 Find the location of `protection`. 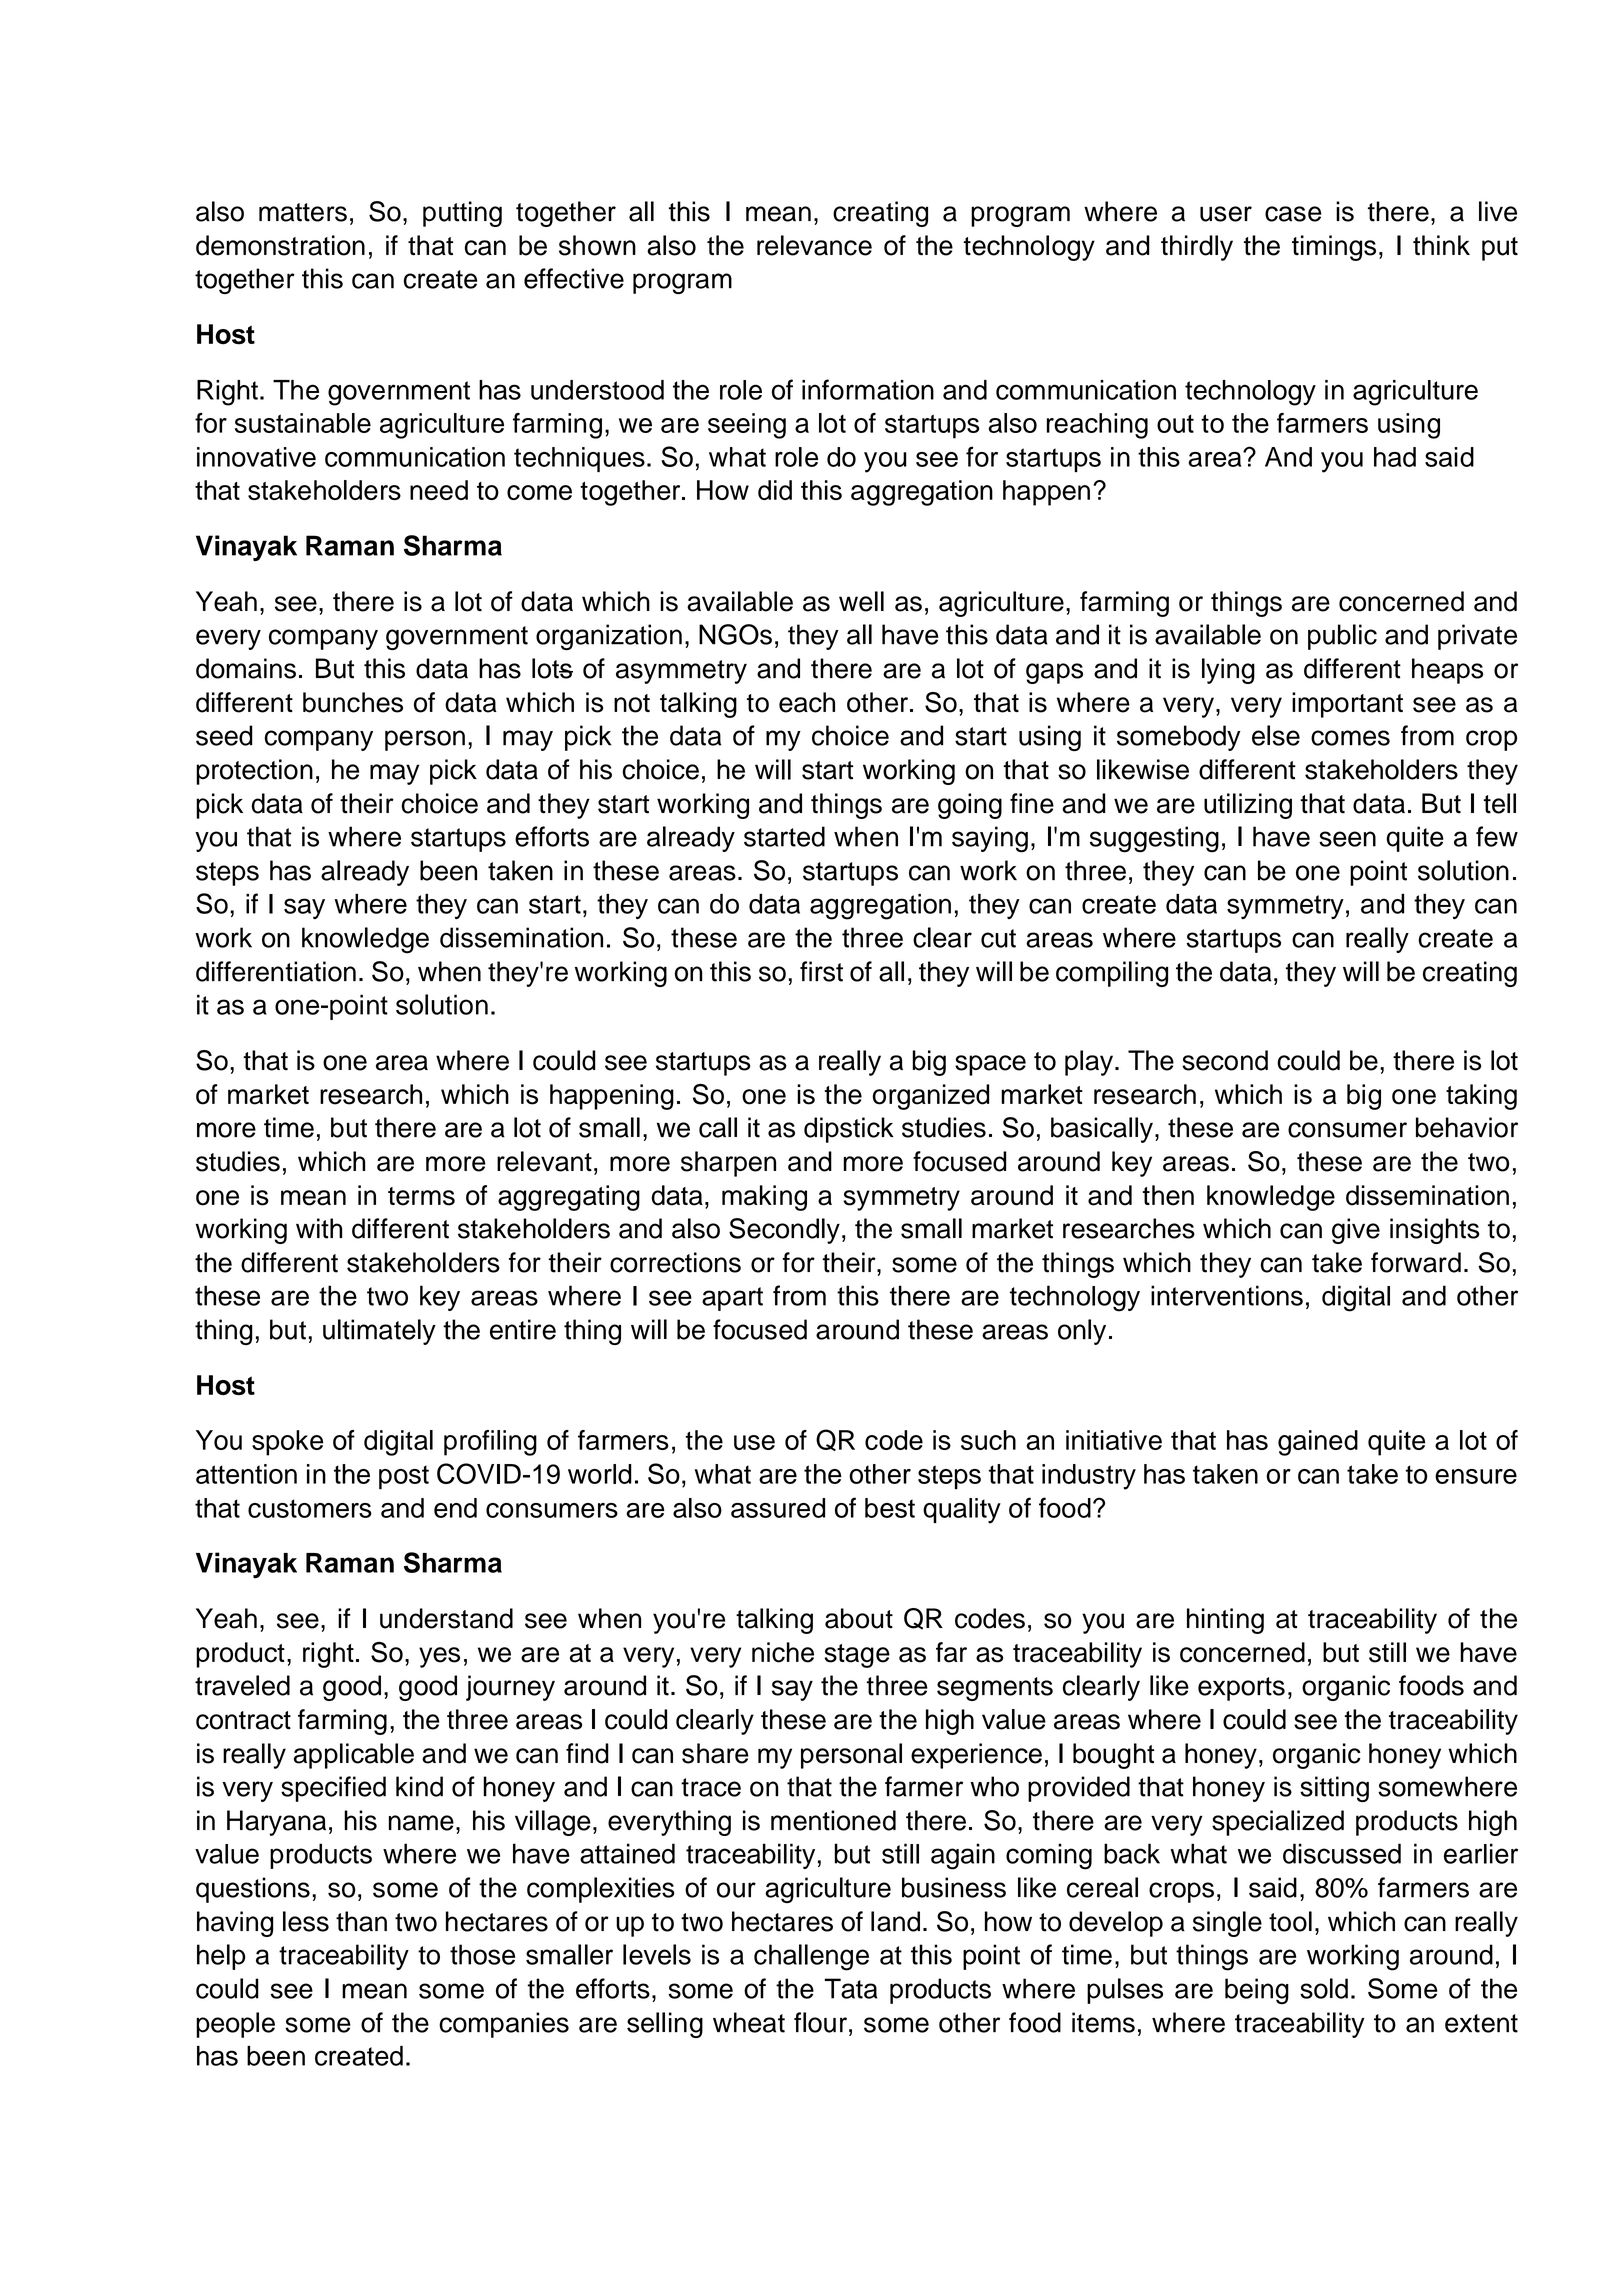

protection is located at coordinates (254, 772).
